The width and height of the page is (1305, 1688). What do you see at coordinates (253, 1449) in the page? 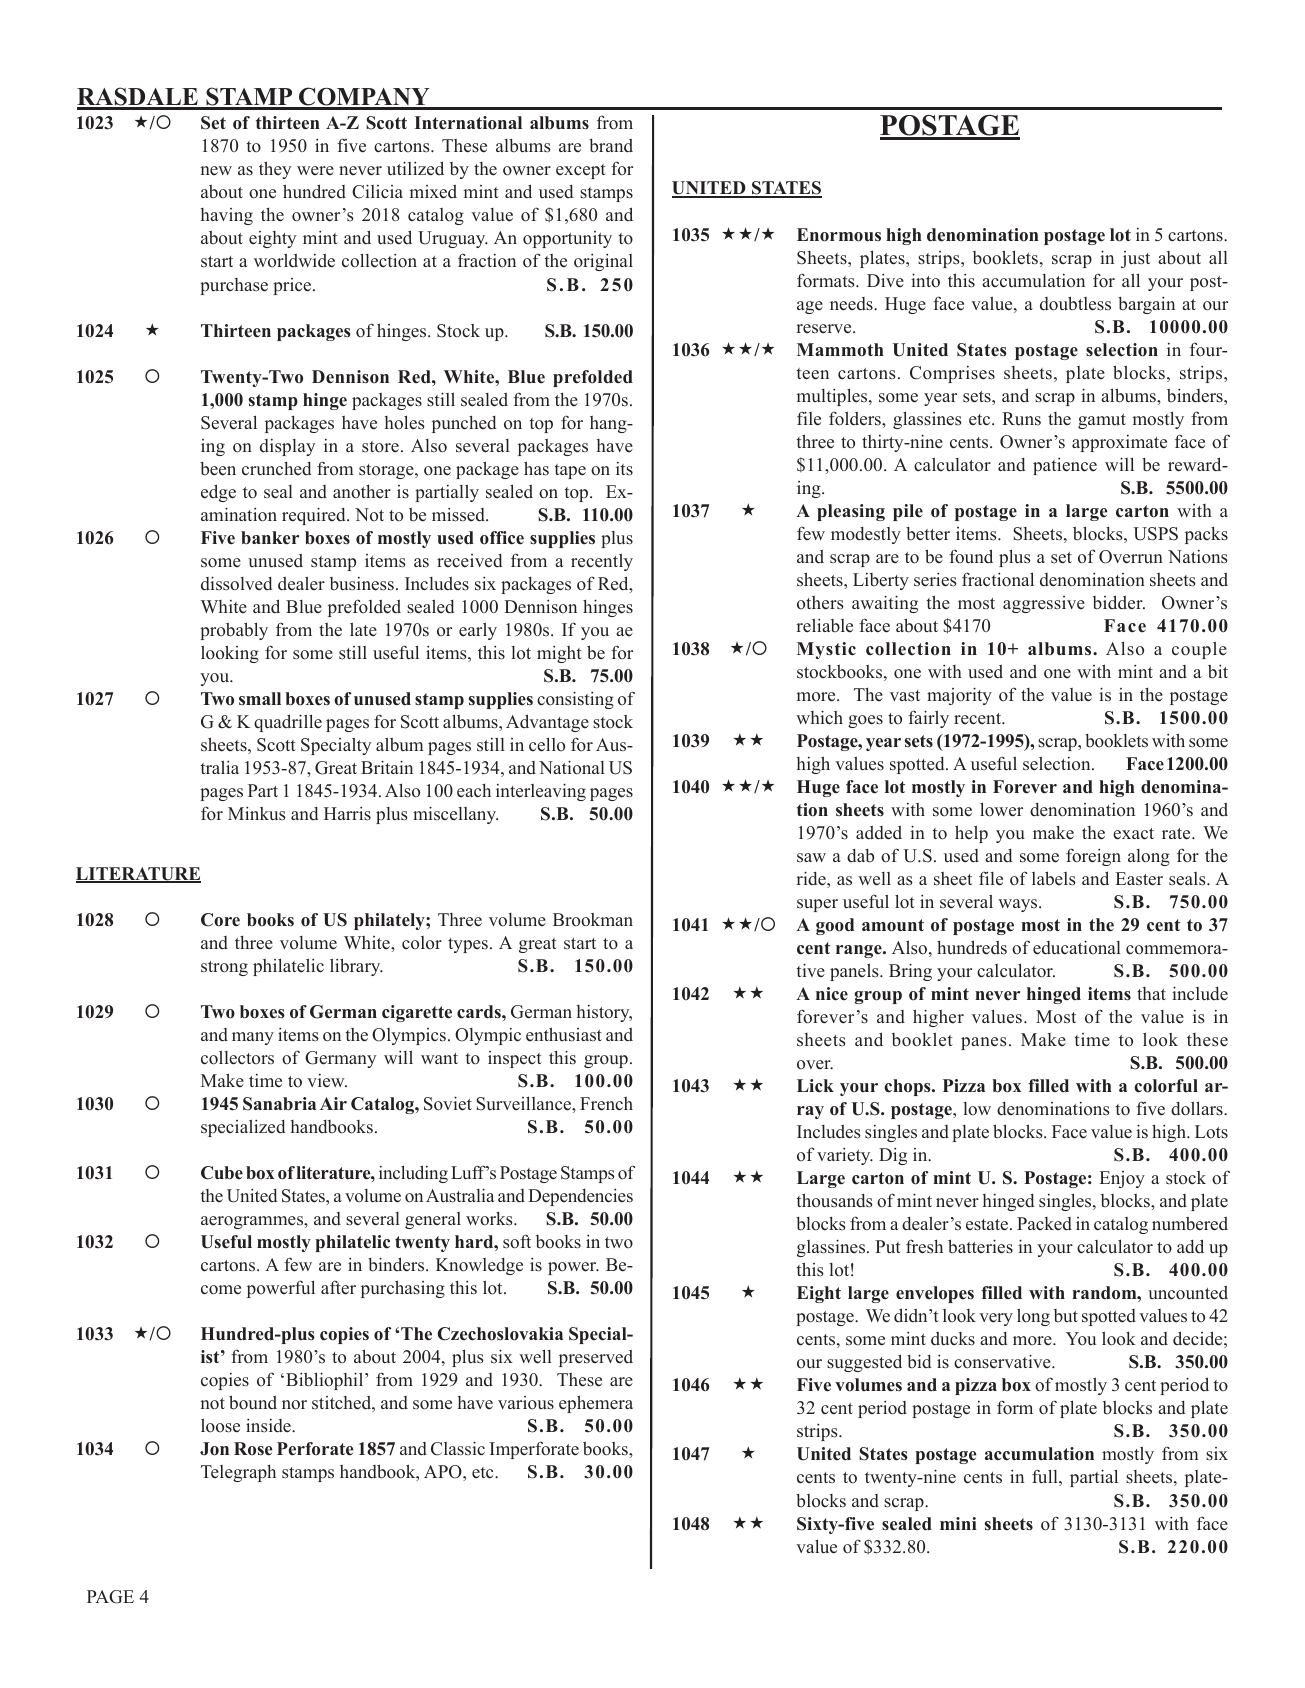
I see `Rose` at bounding box center [253, 1449].
